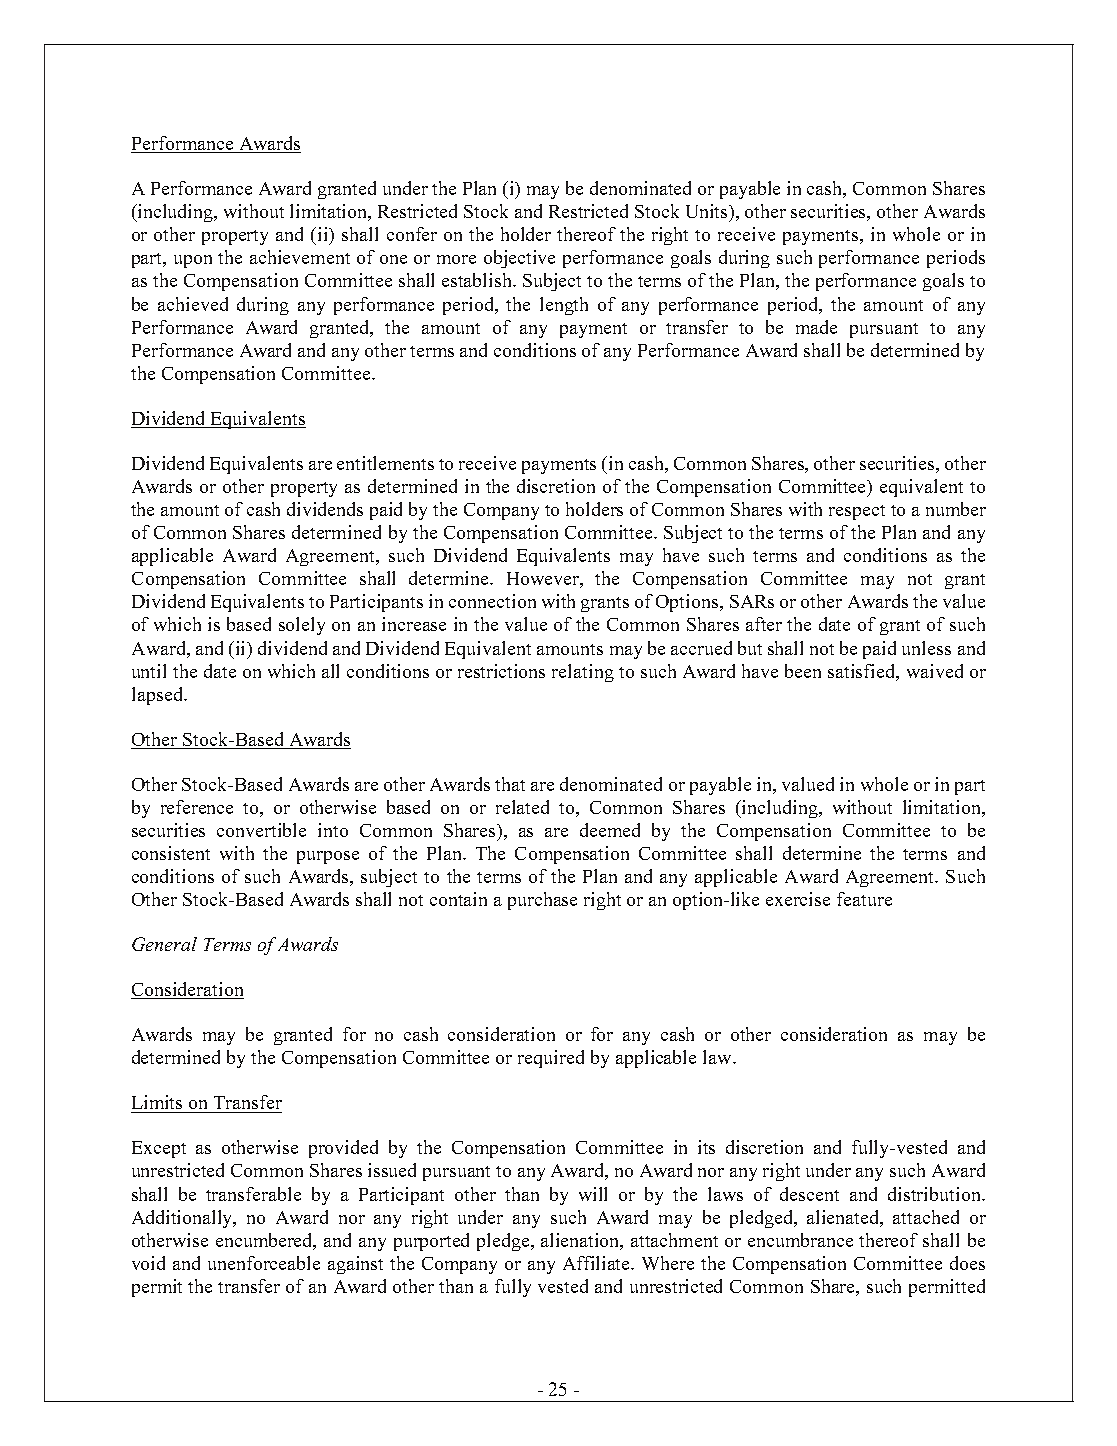  What do you see at coordinates (857, 512) in the screenshot?
I see `respect` at bounding box center [857, 512].
